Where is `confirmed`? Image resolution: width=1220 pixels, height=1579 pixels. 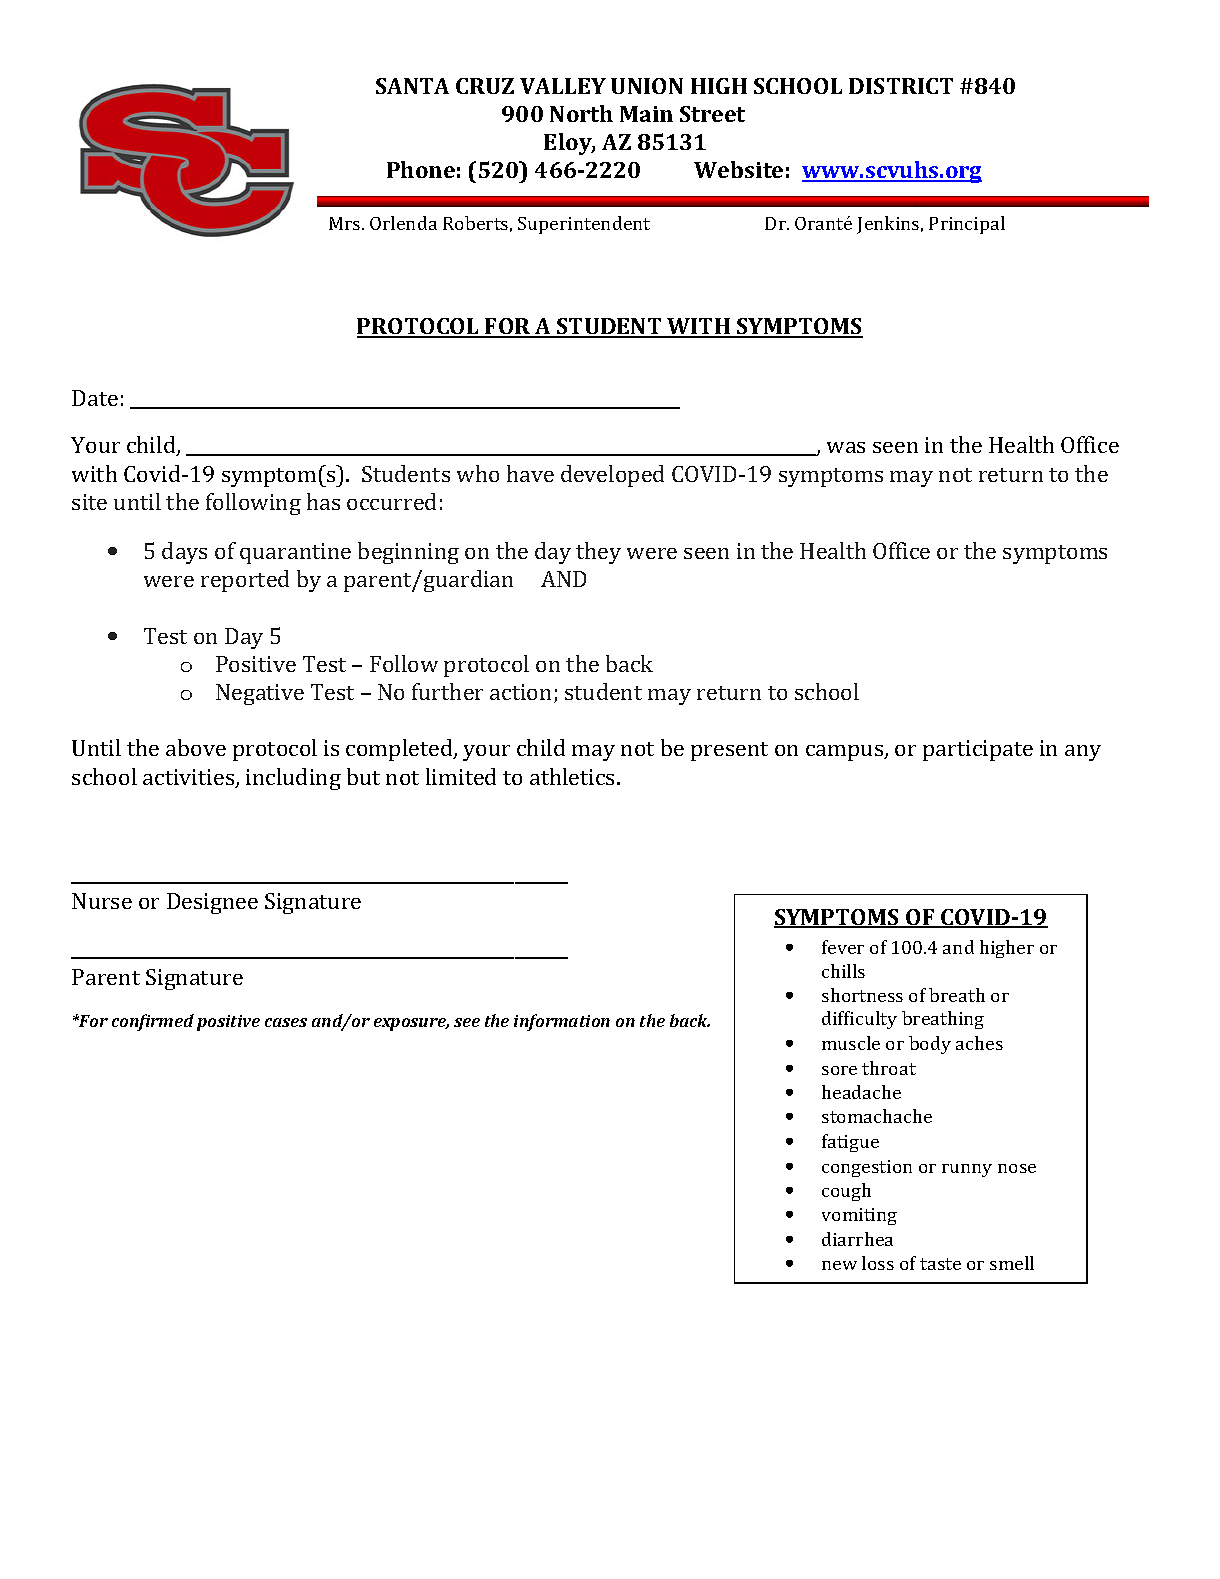
confirmed is located at coordinates (153, 1022).
